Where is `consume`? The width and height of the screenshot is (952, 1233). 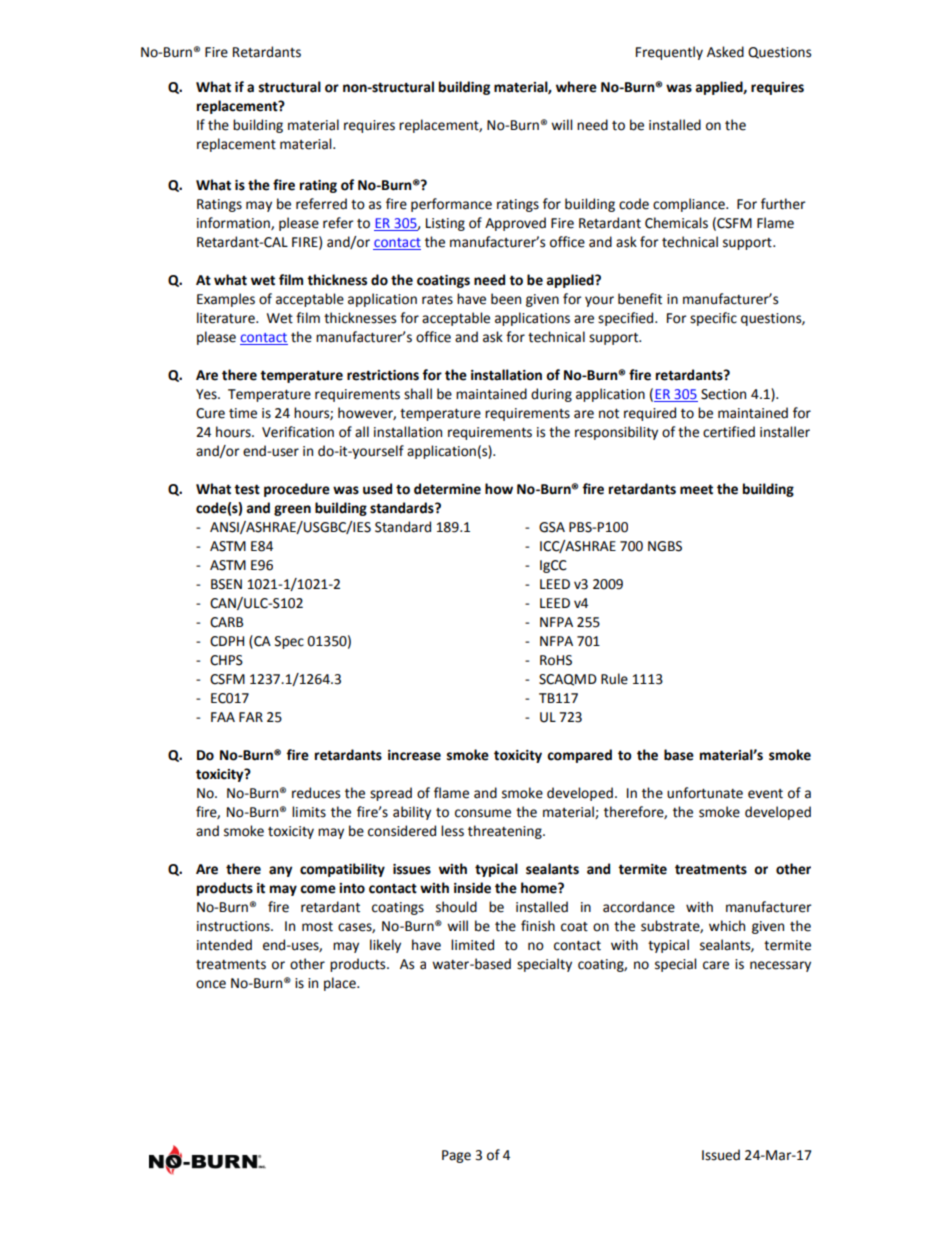
consume is located at coordinates (483, 813).
